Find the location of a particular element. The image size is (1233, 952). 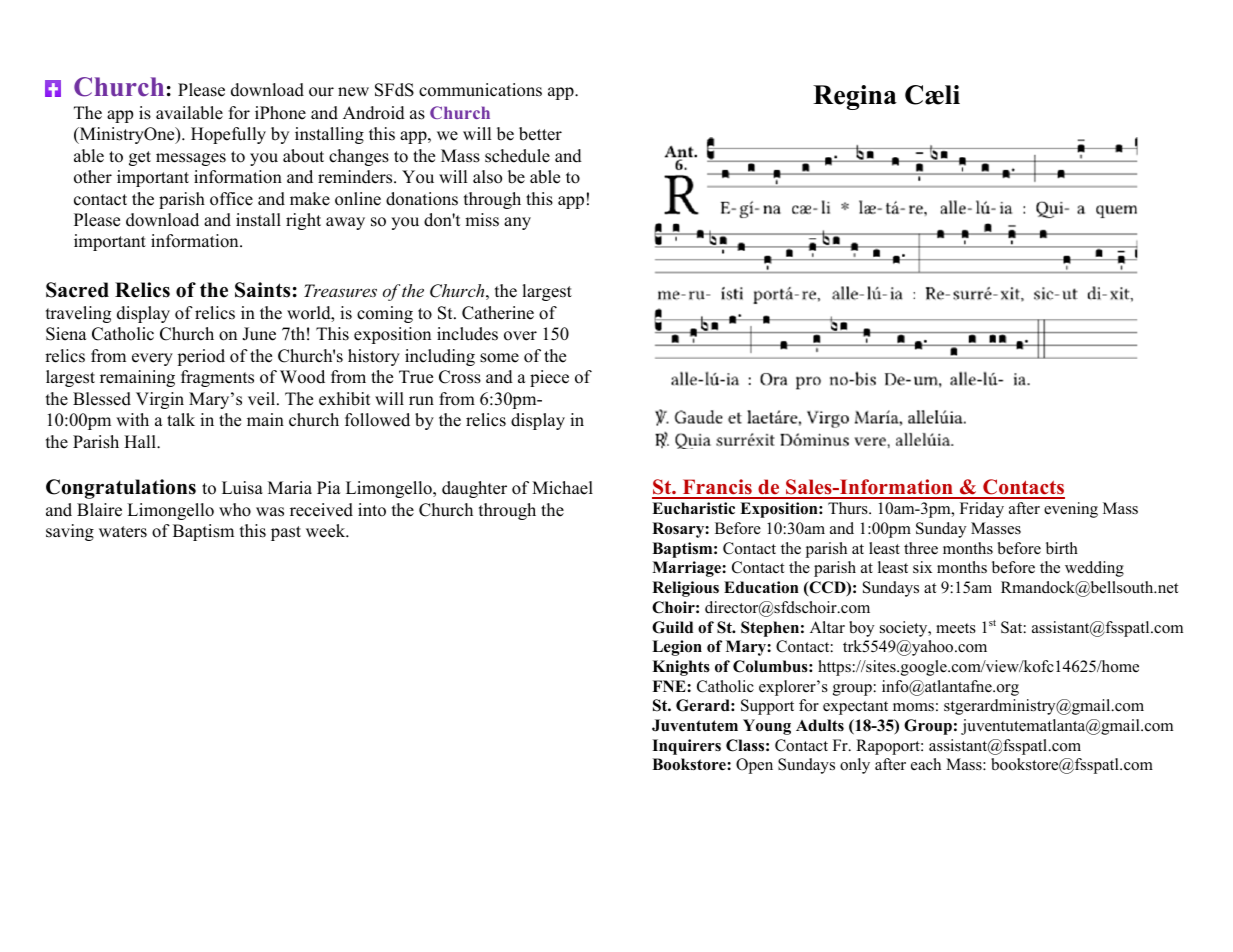

waters is located at coordinates (123, 532).
